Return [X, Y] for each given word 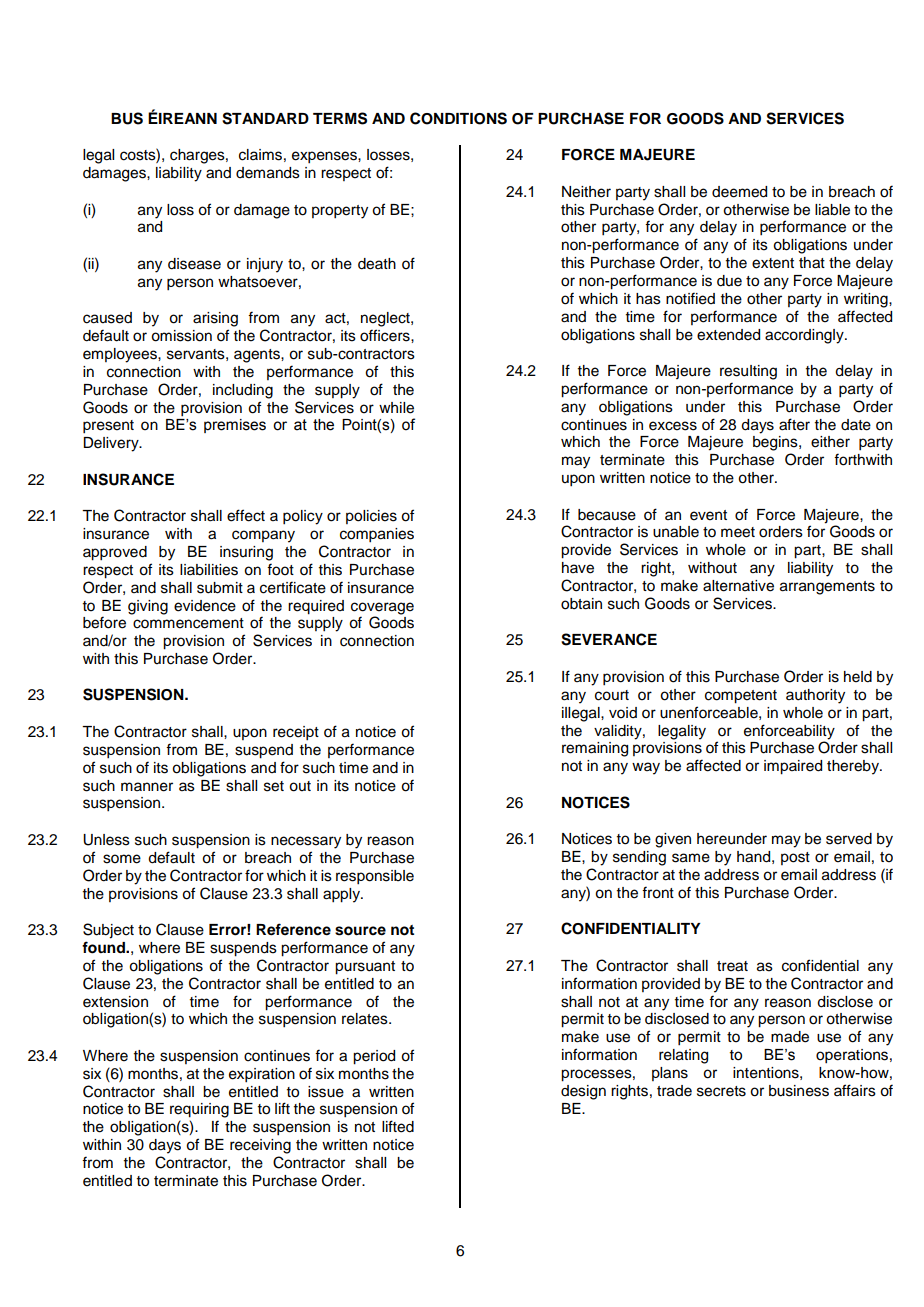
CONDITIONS [458, 118]
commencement [188, 623]
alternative [738, 586]
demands [268, 173]
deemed [739, 192]
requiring [199, 1110]
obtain [581, 604]
